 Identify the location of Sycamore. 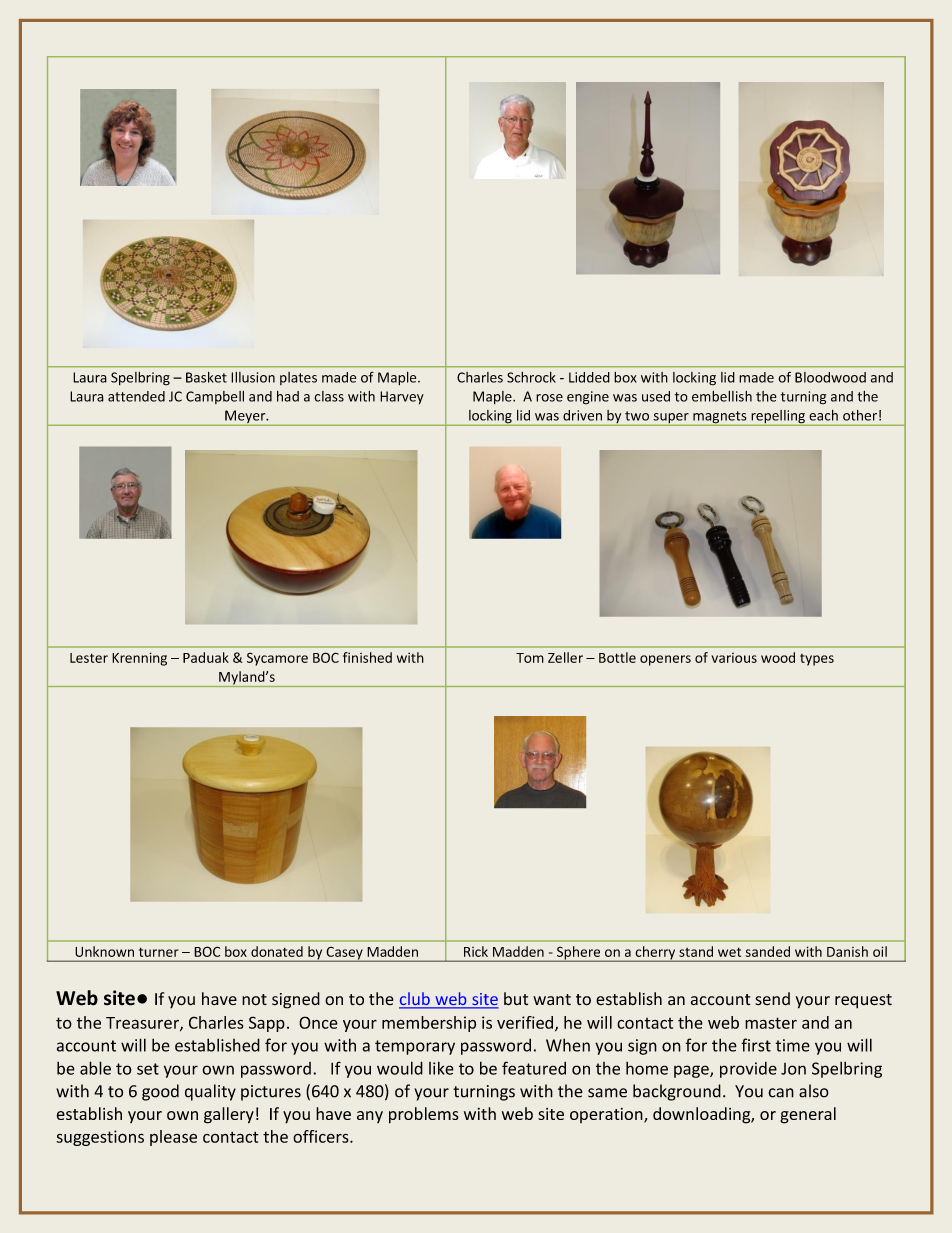
(277, 659).
